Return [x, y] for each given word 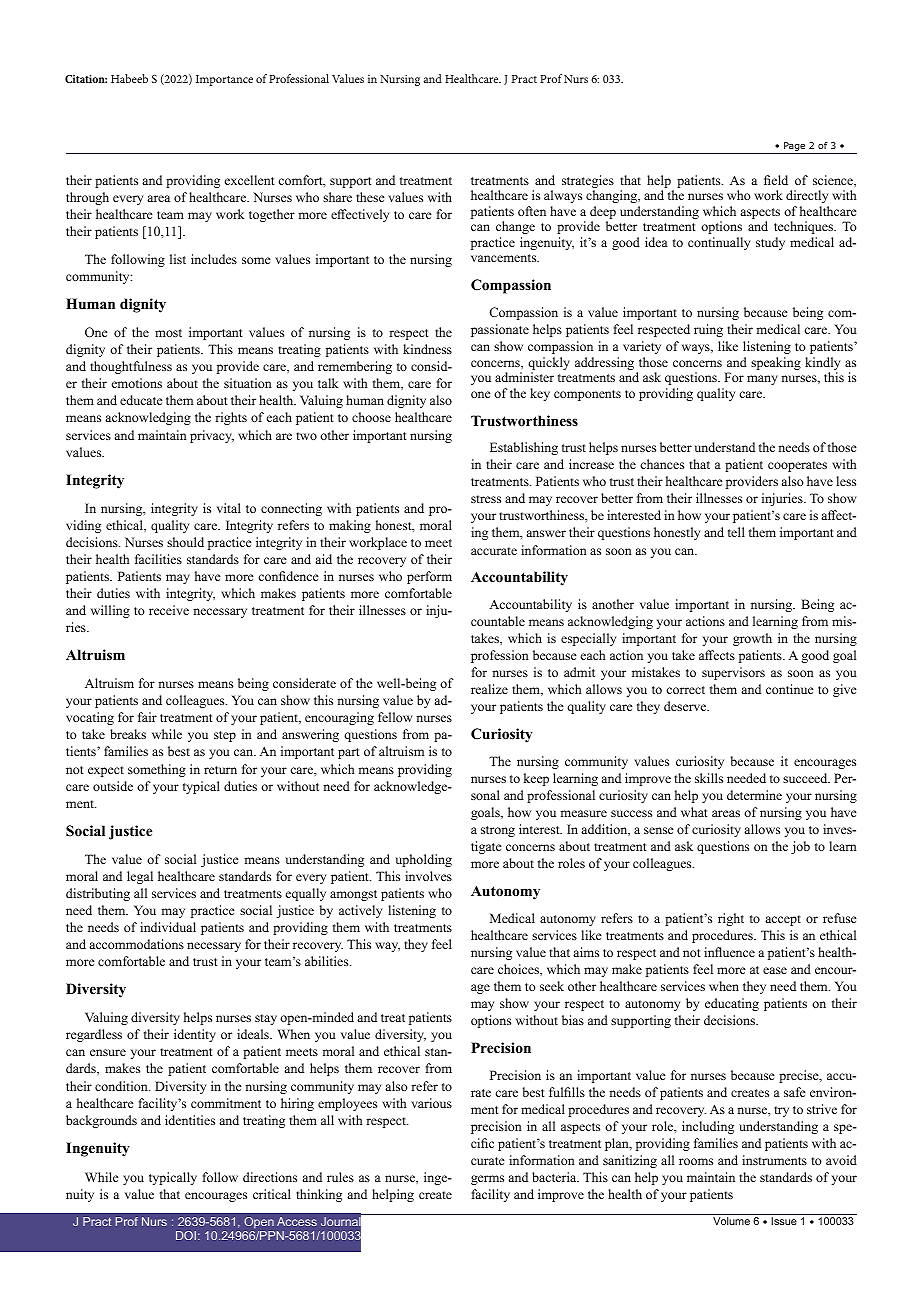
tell [736, 532]
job [800, 847]
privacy [212, 436]
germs [487, 1180]
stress [486, 499]
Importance [224, 80]
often [532, 211]
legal [140, 877]
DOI [186, 1235]
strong [498, 831]
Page [795, 148]
